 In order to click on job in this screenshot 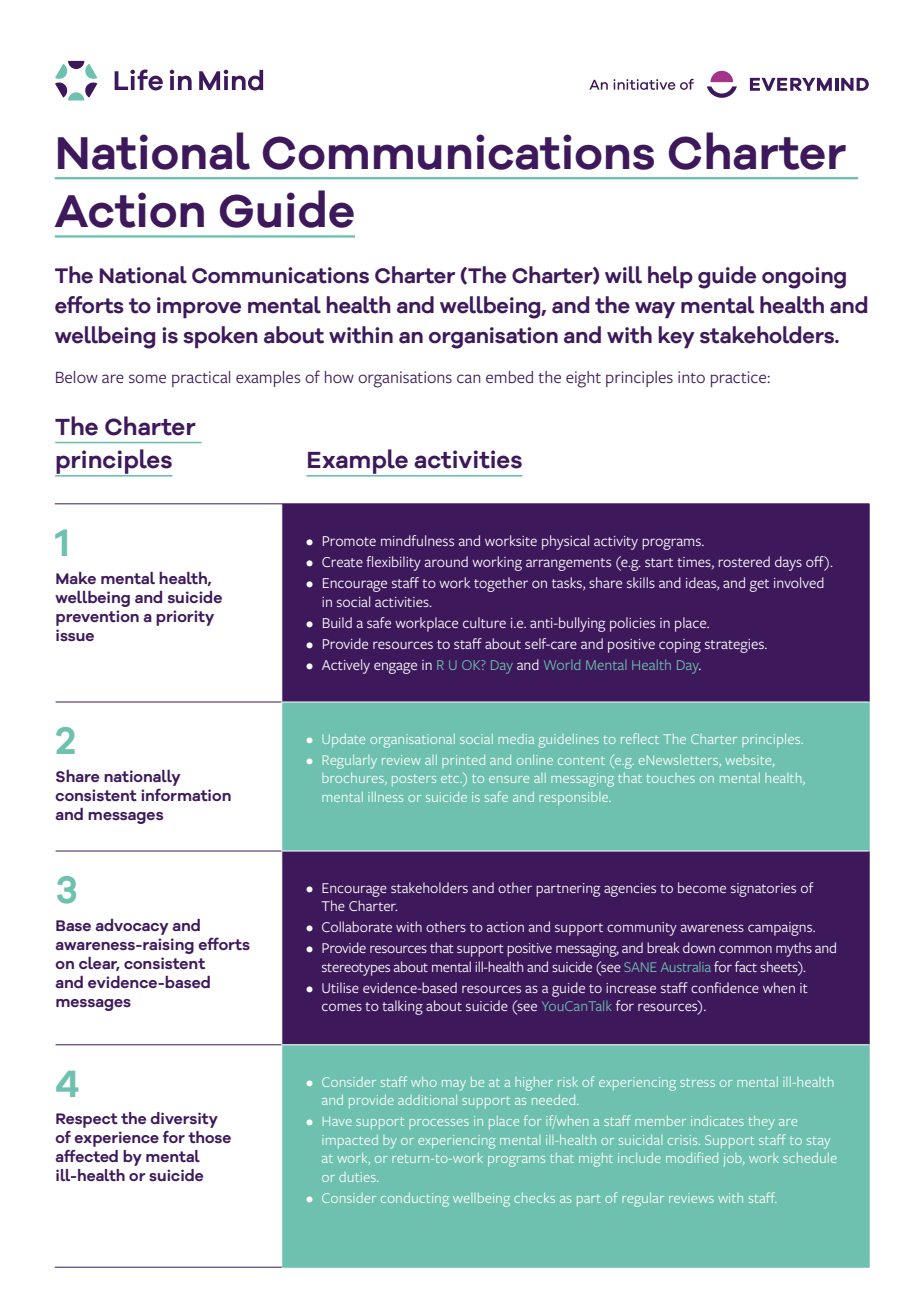, I will do `click(733, 1160)`.
